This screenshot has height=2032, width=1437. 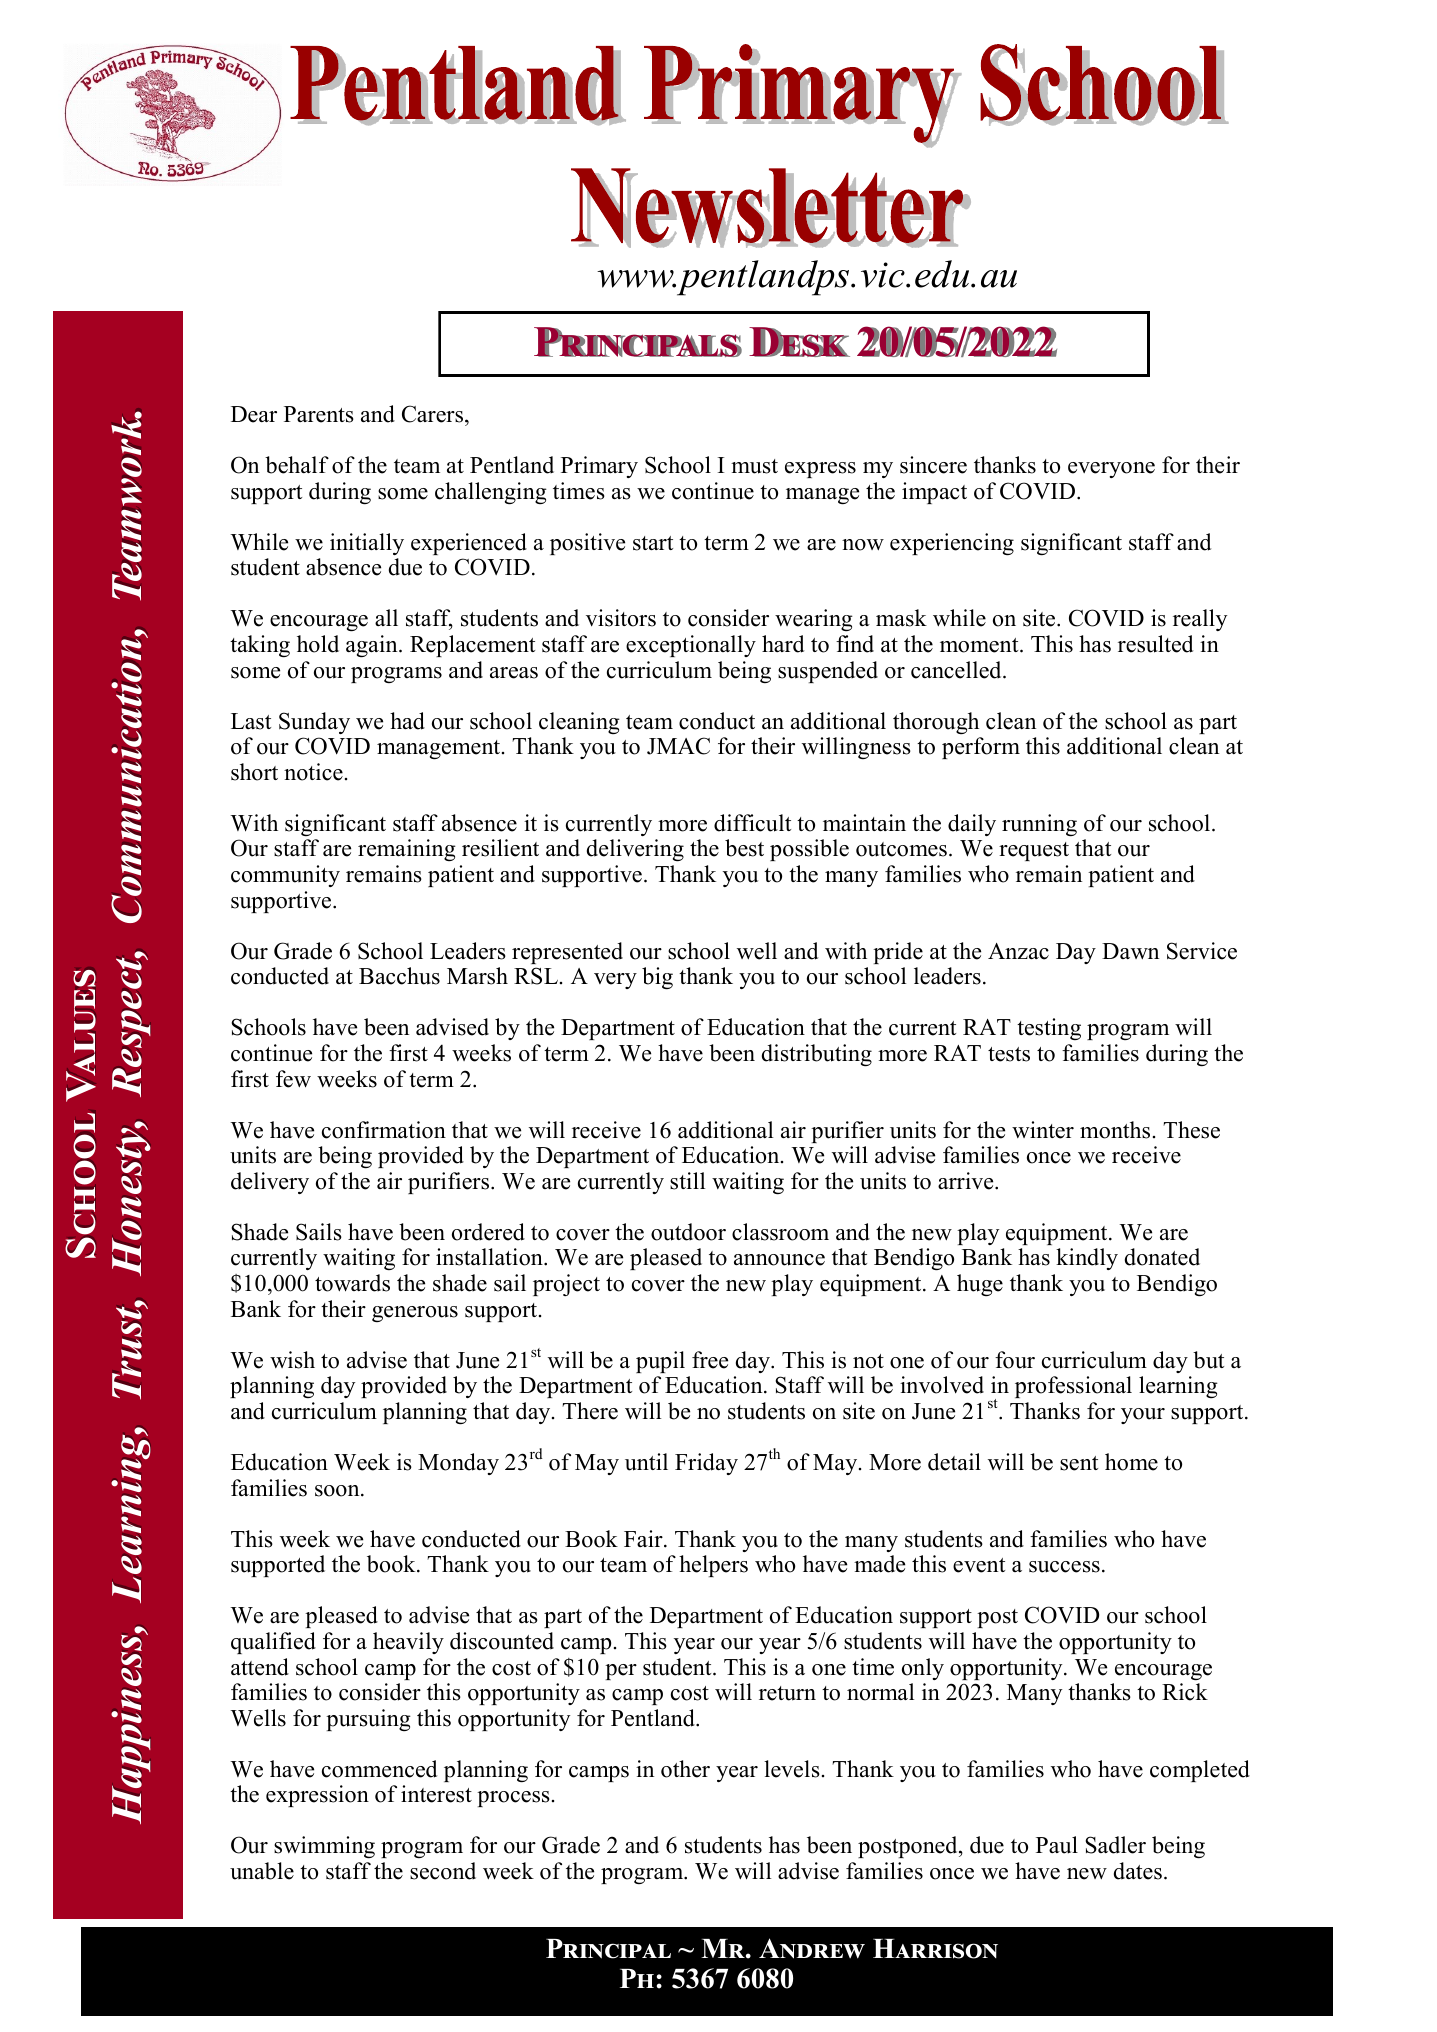 What do you see at coordinates (812, 1948) in the screenshot?
I see `Andrew` at bounding box center [812, 1948].
